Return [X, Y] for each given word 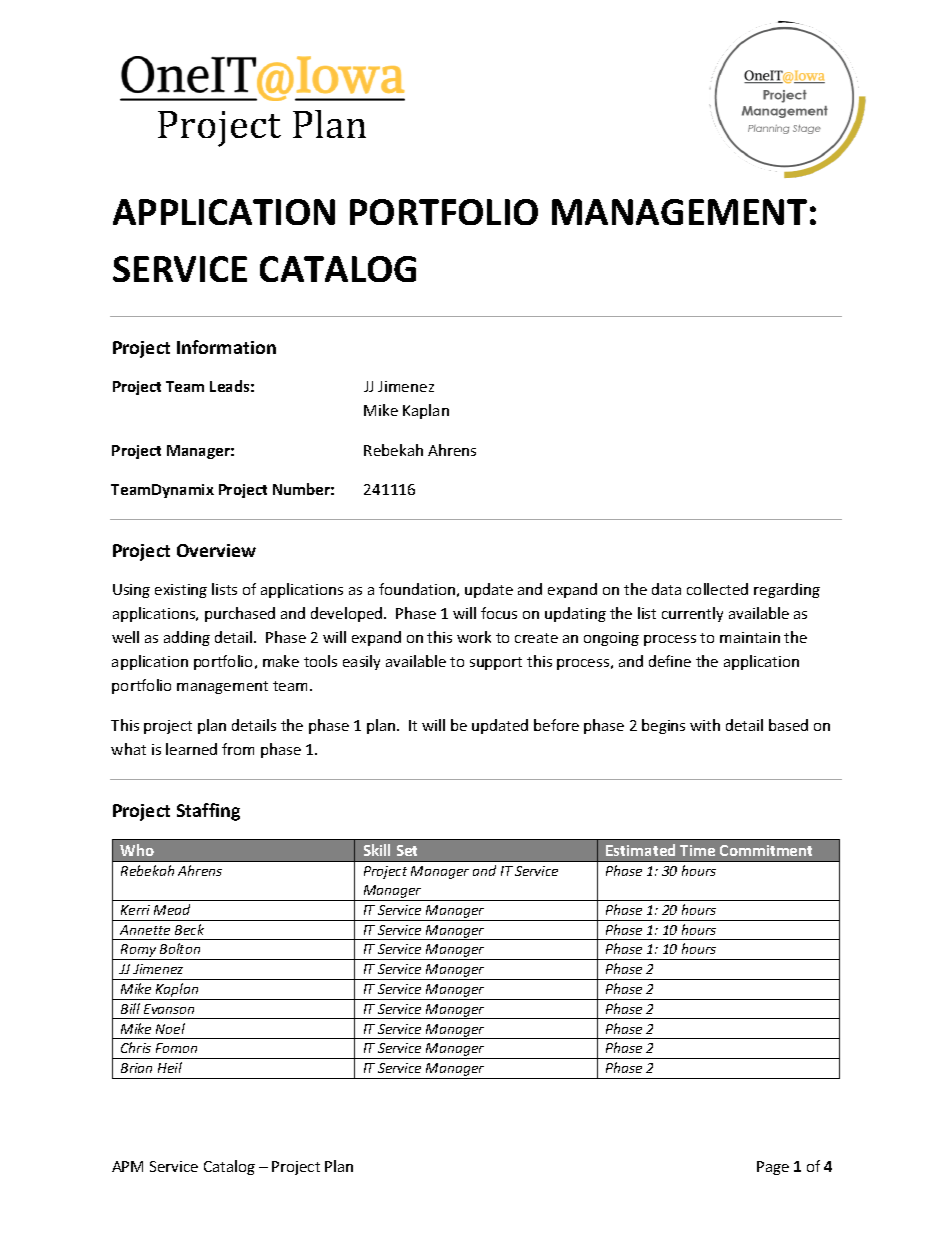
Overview [216, 550]
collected [717, 589]
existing [181, 591]
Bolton [180, 948]
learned [191, 749]
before [556, 725]
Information [226, 347]
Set [407, 850]
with [705, 725]
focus [499, 613]
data [666, 589]
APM [127, 1166]
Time [697, 850]
